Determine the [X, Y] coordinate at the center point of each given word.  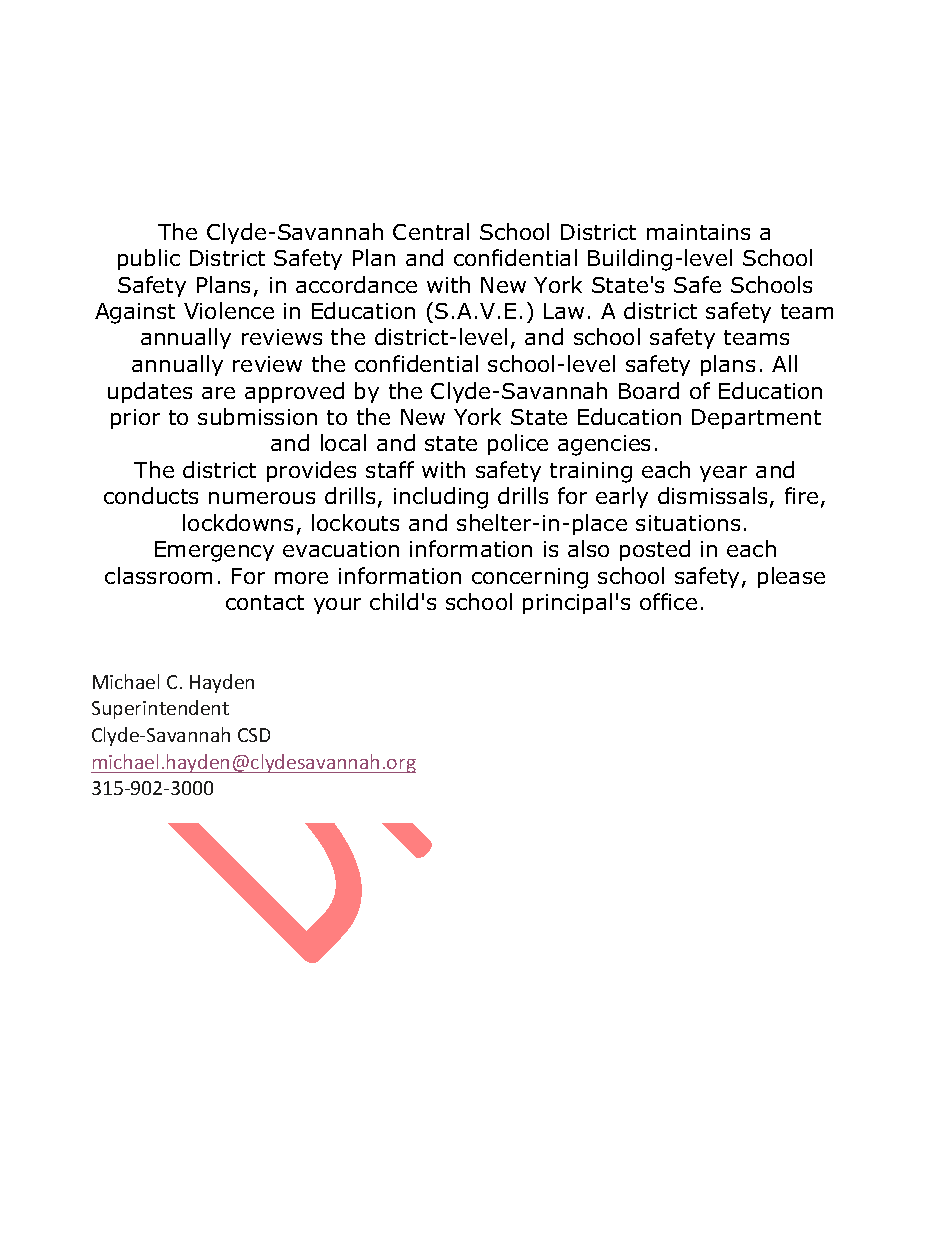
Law [564, 311]
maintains [698, 232]
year [723, 474]
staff [390, 469]
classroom [158, 575]
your [337, 606]
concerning [530, 578]
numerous [262, 498]
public [149, 259]
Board [649, 390]
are [218, 393]
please [791, 577]
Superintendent [160, 709]
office [668, 601]
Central [431, 231]
